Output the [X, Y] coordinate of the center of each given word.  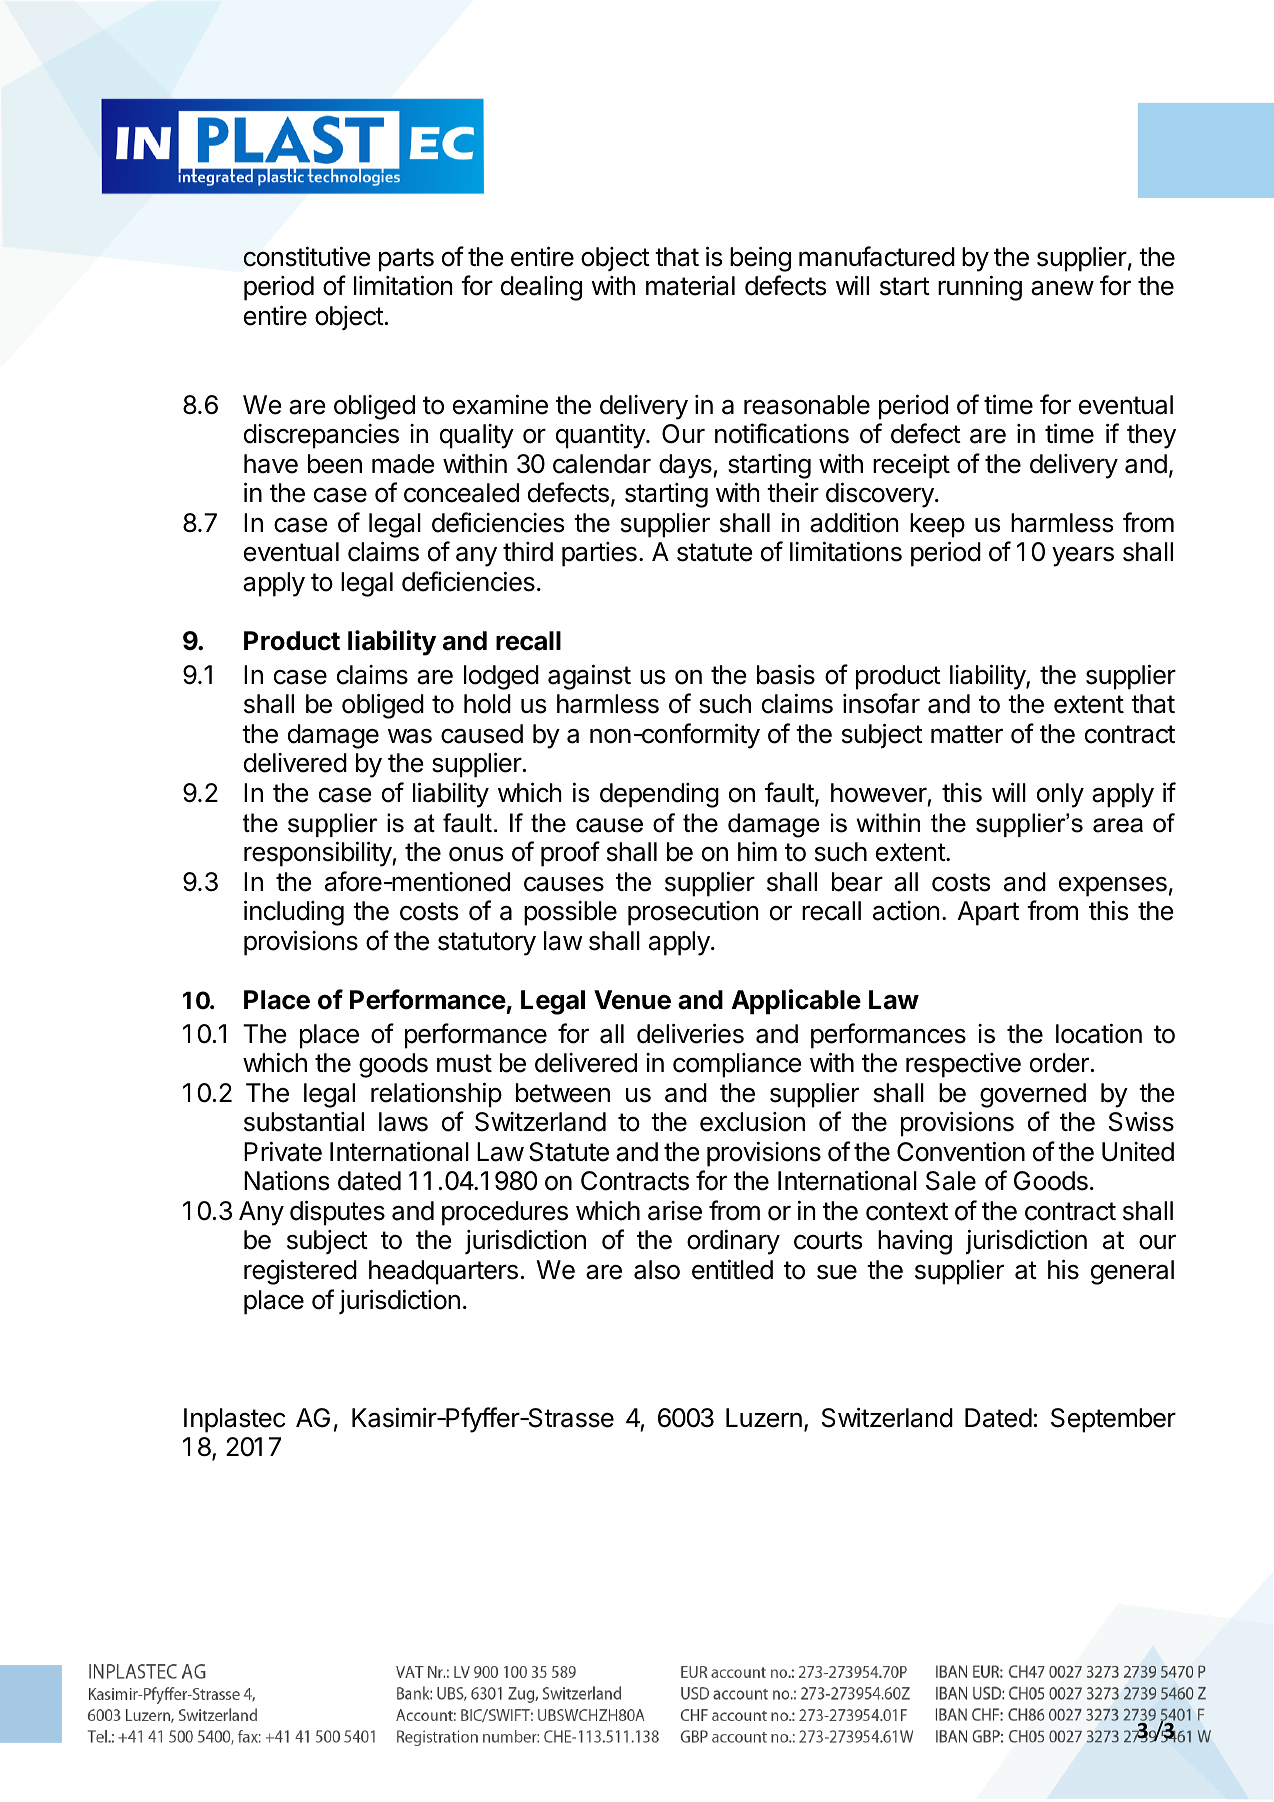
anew [1062, 288]
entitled [732, 1270]
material [690, 286]
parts [406, 260]
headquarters [443, 1272]
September [1113, 1420]
